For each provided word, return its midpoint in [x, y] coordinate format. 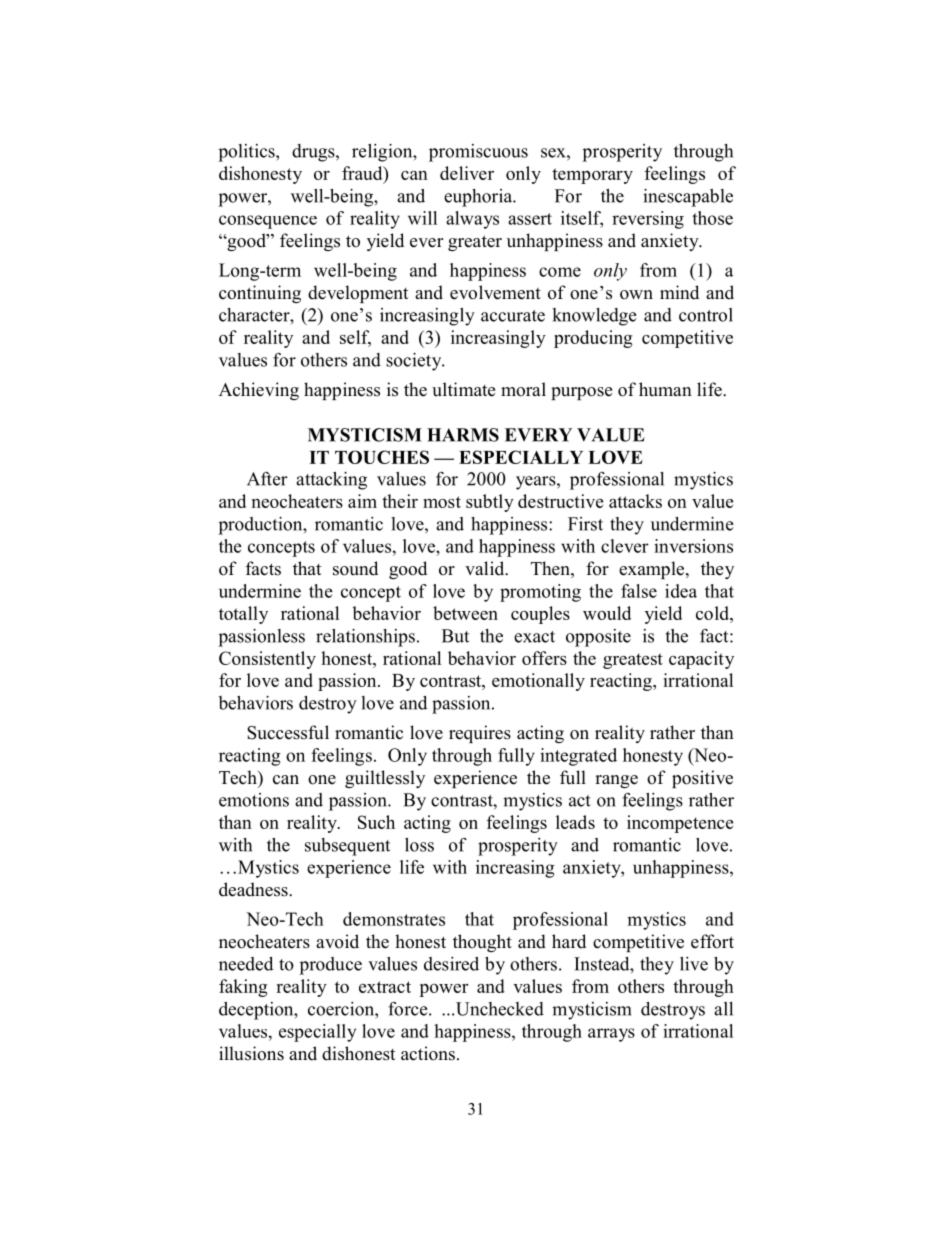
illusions [251, 1053]
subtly [490, 503]
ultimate [463, 389]
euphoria [479, 198]
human [665, 389]
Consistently [267, 660]
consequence [268, 222]
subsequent [347, 847]
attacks [635, 501]
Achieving [259, 391]
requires [480, 734]
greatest [633, 661]
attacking [331, 481]
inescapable [688, 198]
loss [419, 845]
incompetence [680, 824]
